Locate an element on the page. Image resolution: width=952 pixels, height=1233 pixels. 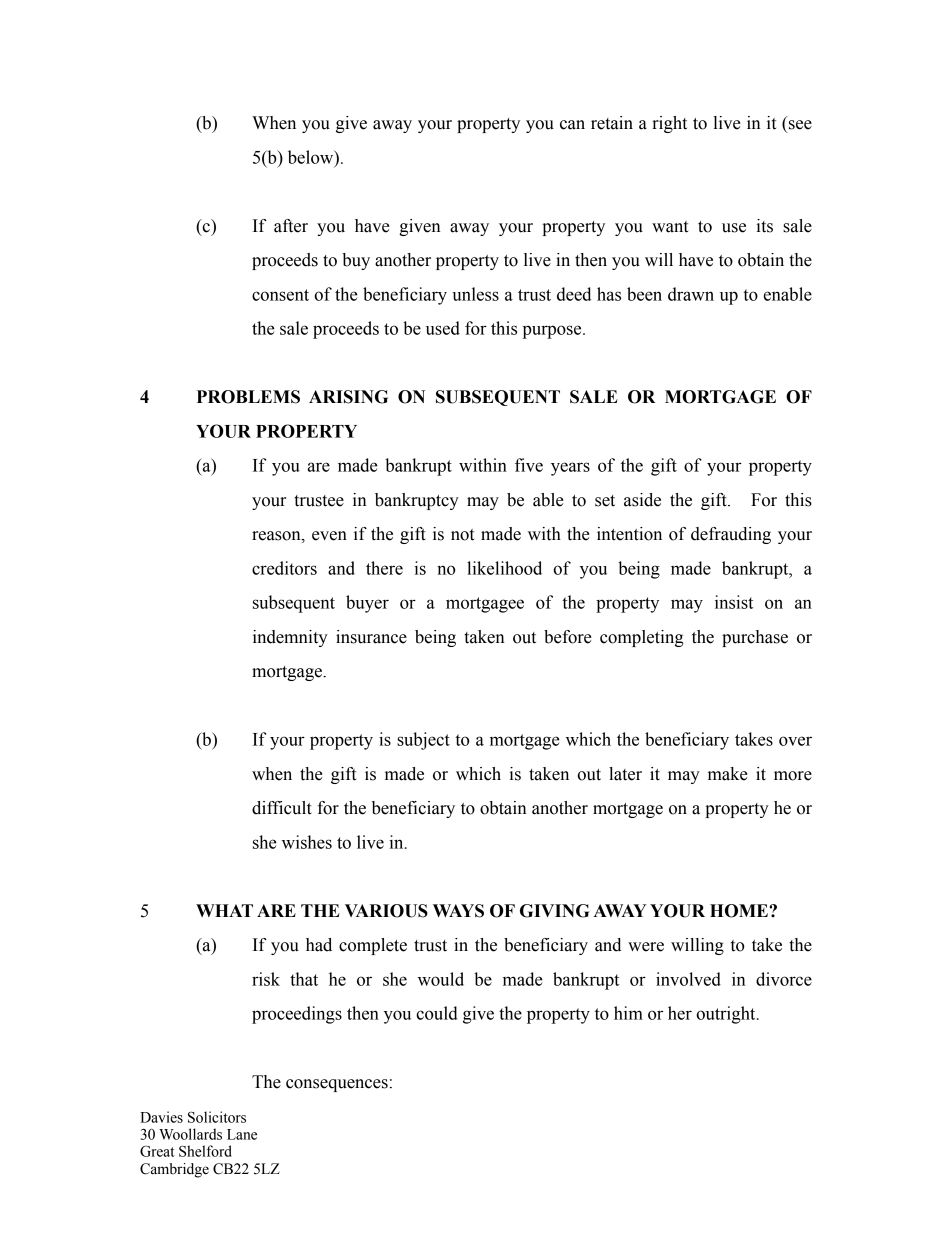
PROBLEMS is located at coordinates (248, 397).
